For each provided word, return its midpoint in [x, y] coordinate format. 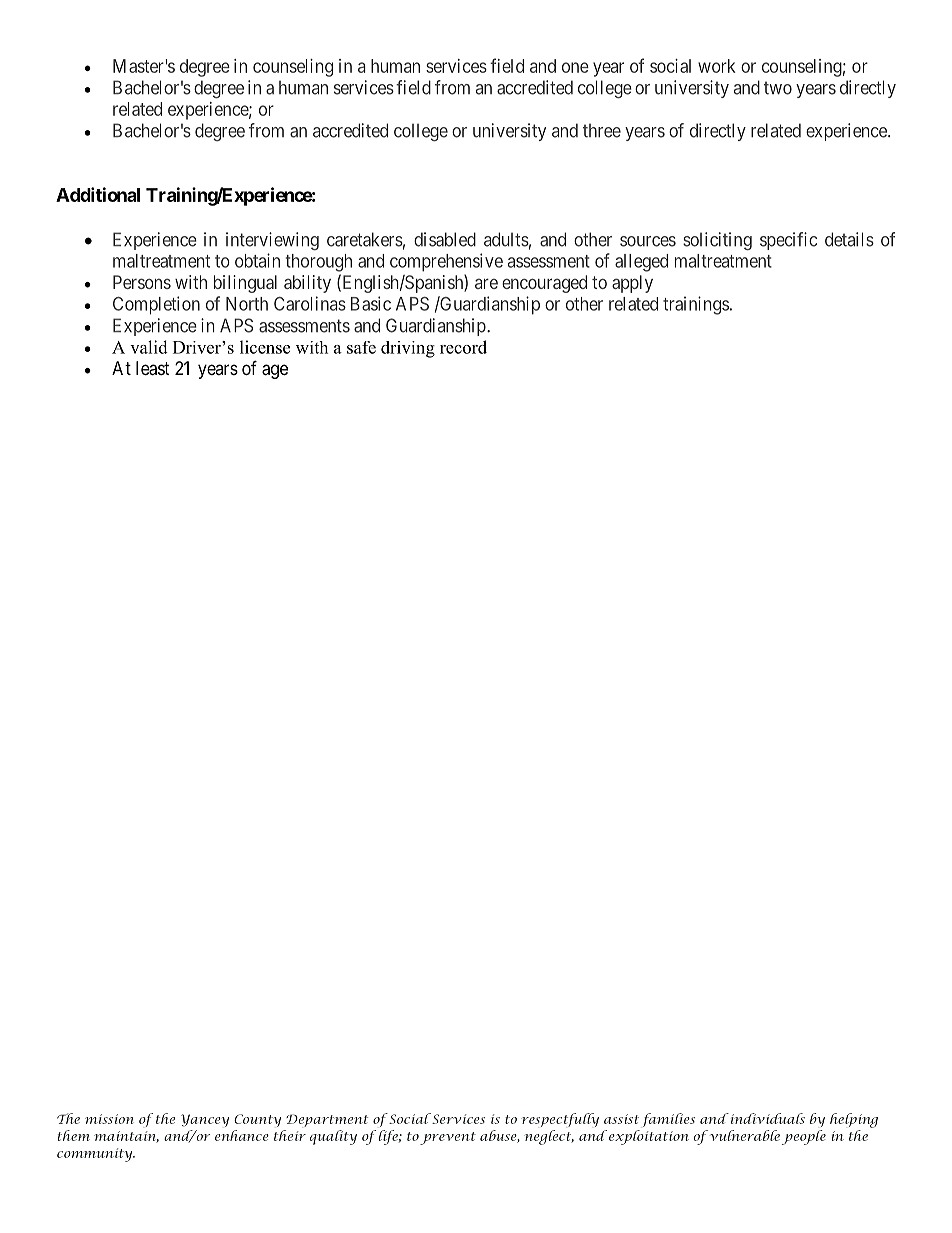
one [575, 67]
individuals [766, 1118]
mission [109, 1119]
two [778, 88]
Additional [98, 194]
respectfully [560, 1120]
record [463, 347]
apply [632, 284]
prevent [448, 1138]
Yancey [205, 1120]
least [153, 368]
